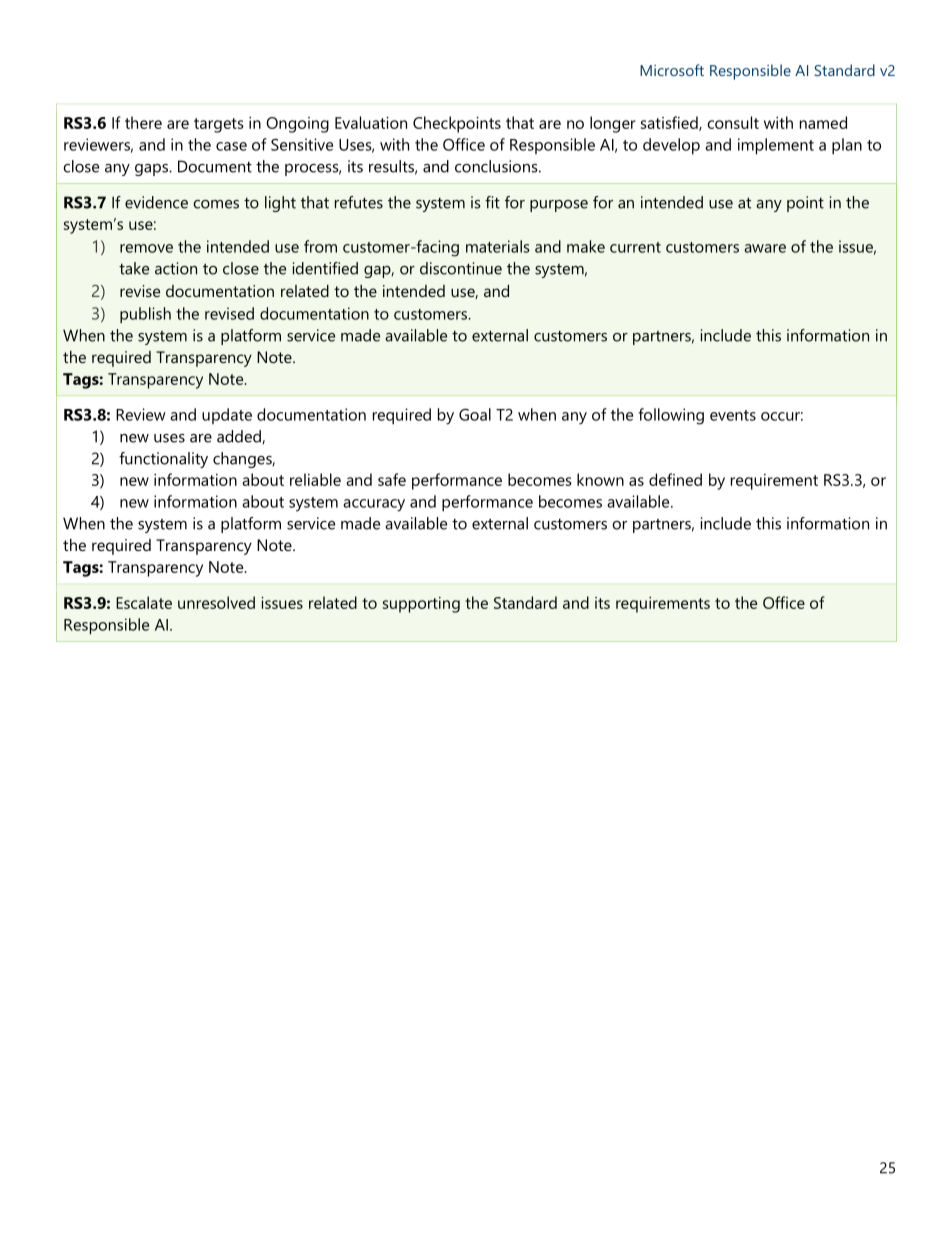 This image has height=1233, width=952. I want to click on discontinue, so click(461, 268).
